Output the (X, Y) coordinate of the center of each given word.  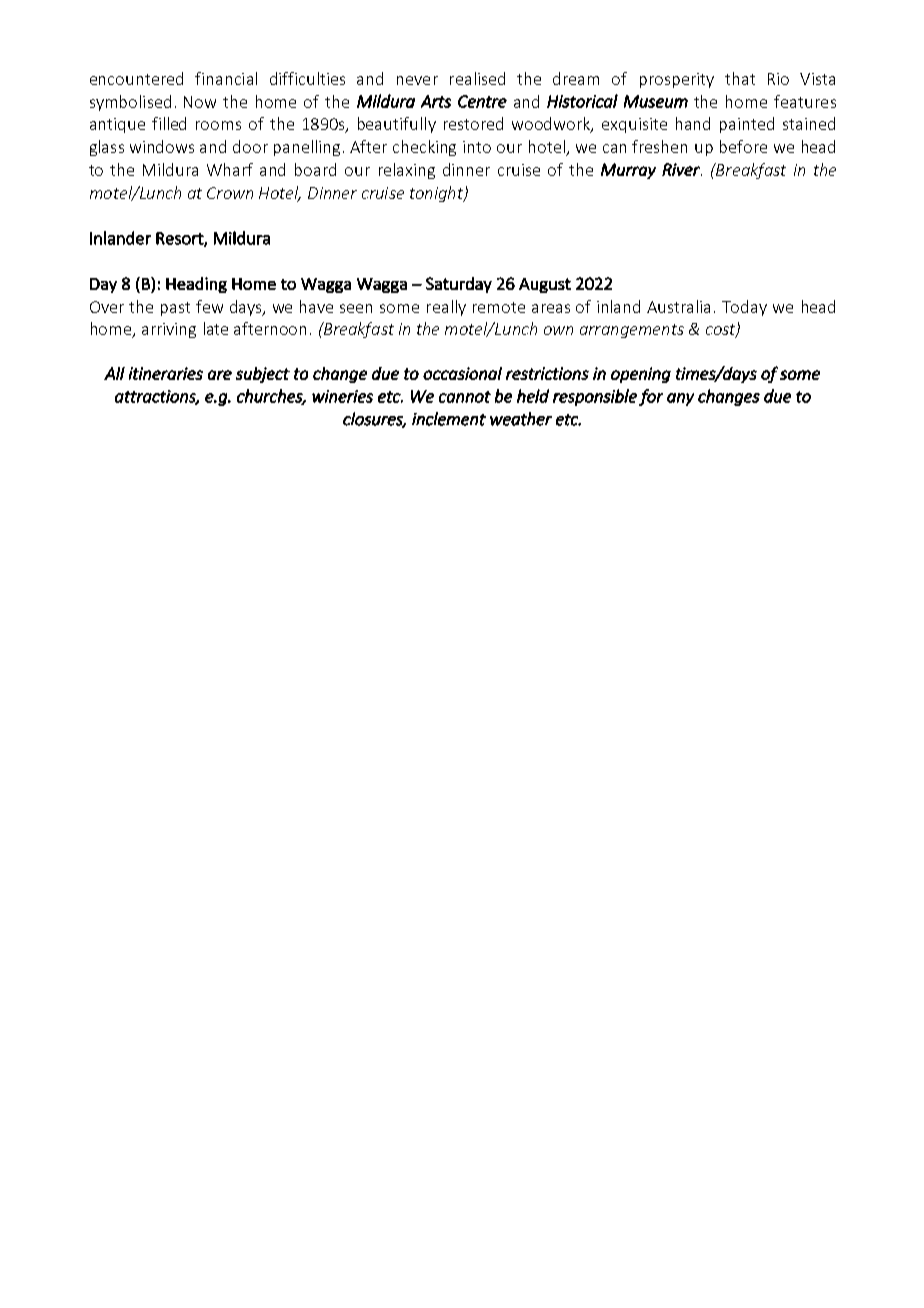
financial (226, 78)
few (209, 306)
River (682, 169)
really (446, 308)
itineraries (166, 373)
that (740, 78)
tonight (437, 194)
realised (477, 78)
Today (744, 308)
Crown (230, 193)
